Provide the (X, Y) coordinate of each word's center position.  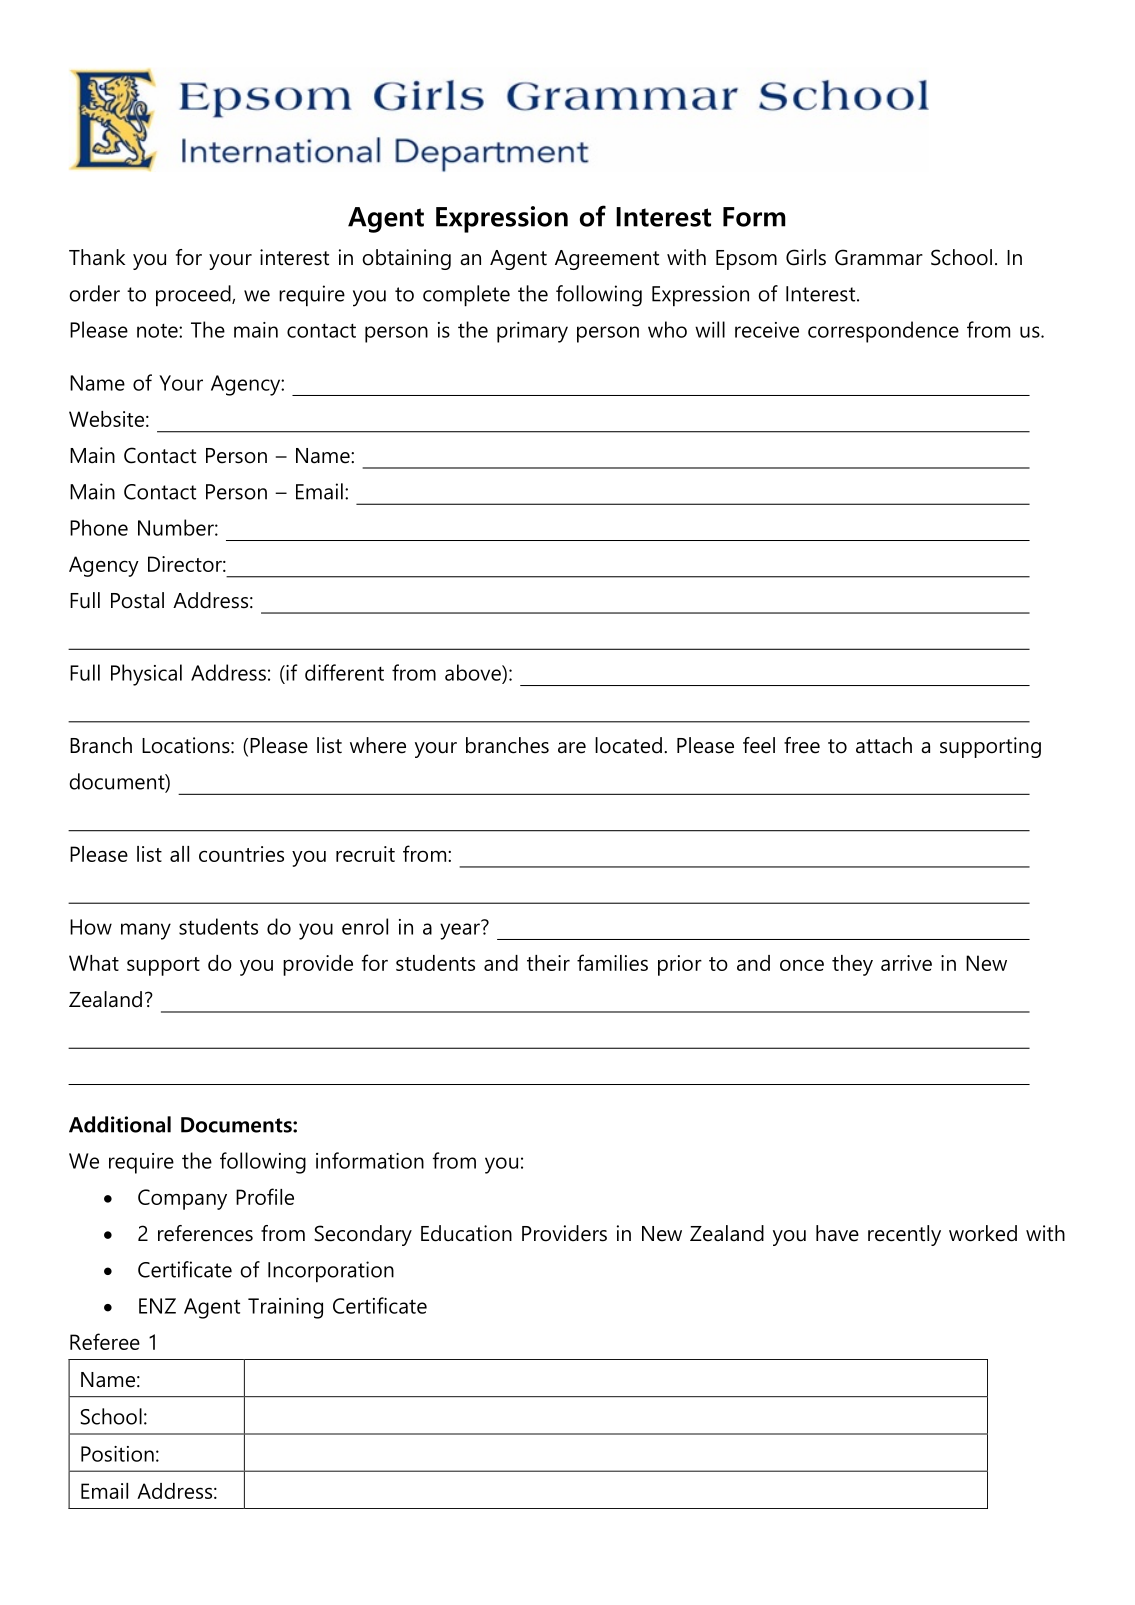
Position (117, 1454)
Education (466, 1233)
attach (884, 745)
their (548, 963)
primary (532, 332)
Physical (146, 675)
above (474, 672)
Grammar (879, 257)
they (852, 965)
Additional (120, 1124)
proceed (194, 296)
